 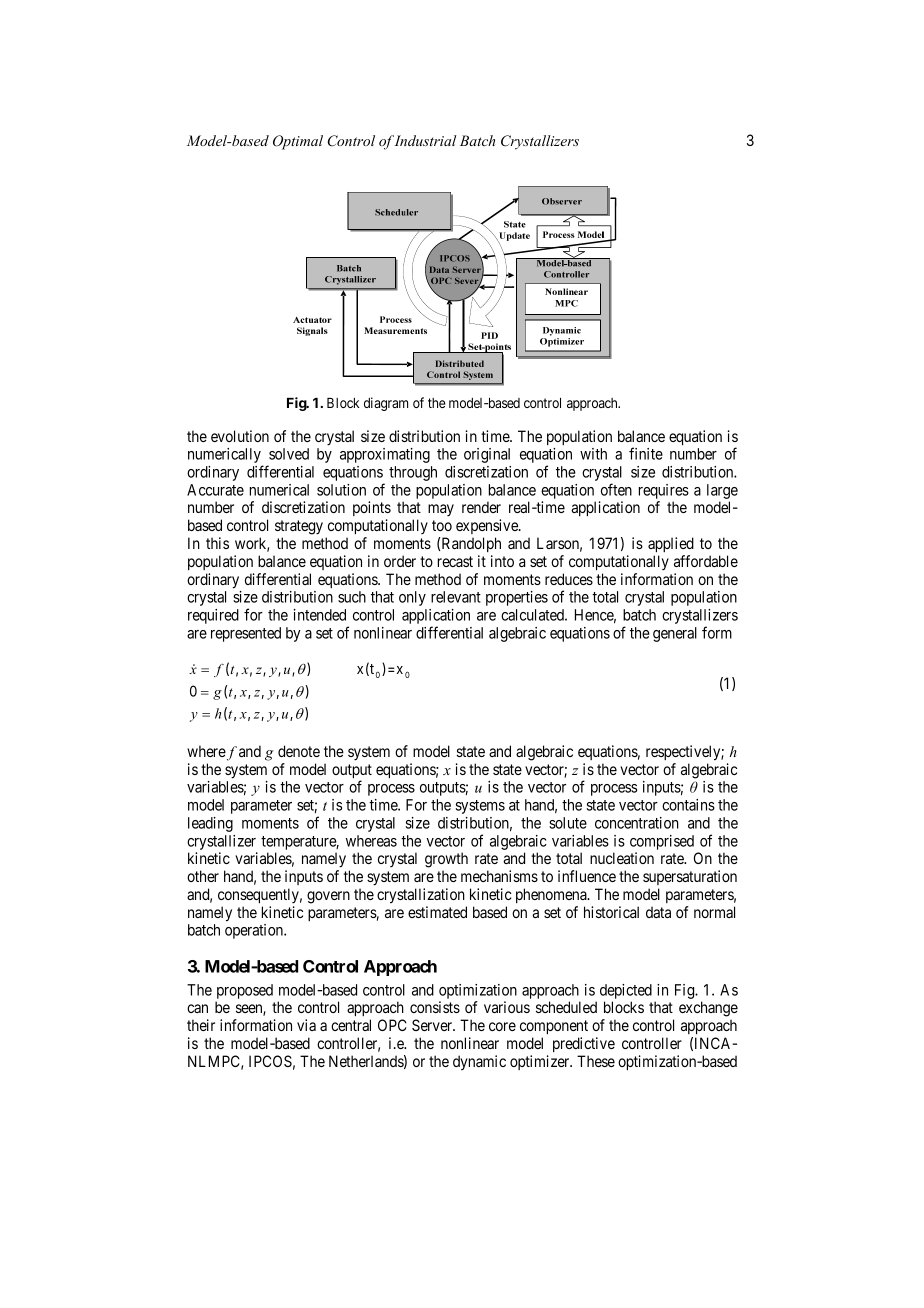 What do you see at coordinates (306, 1025) in the image?
I see `via` at bounding box center [306, 1025].
